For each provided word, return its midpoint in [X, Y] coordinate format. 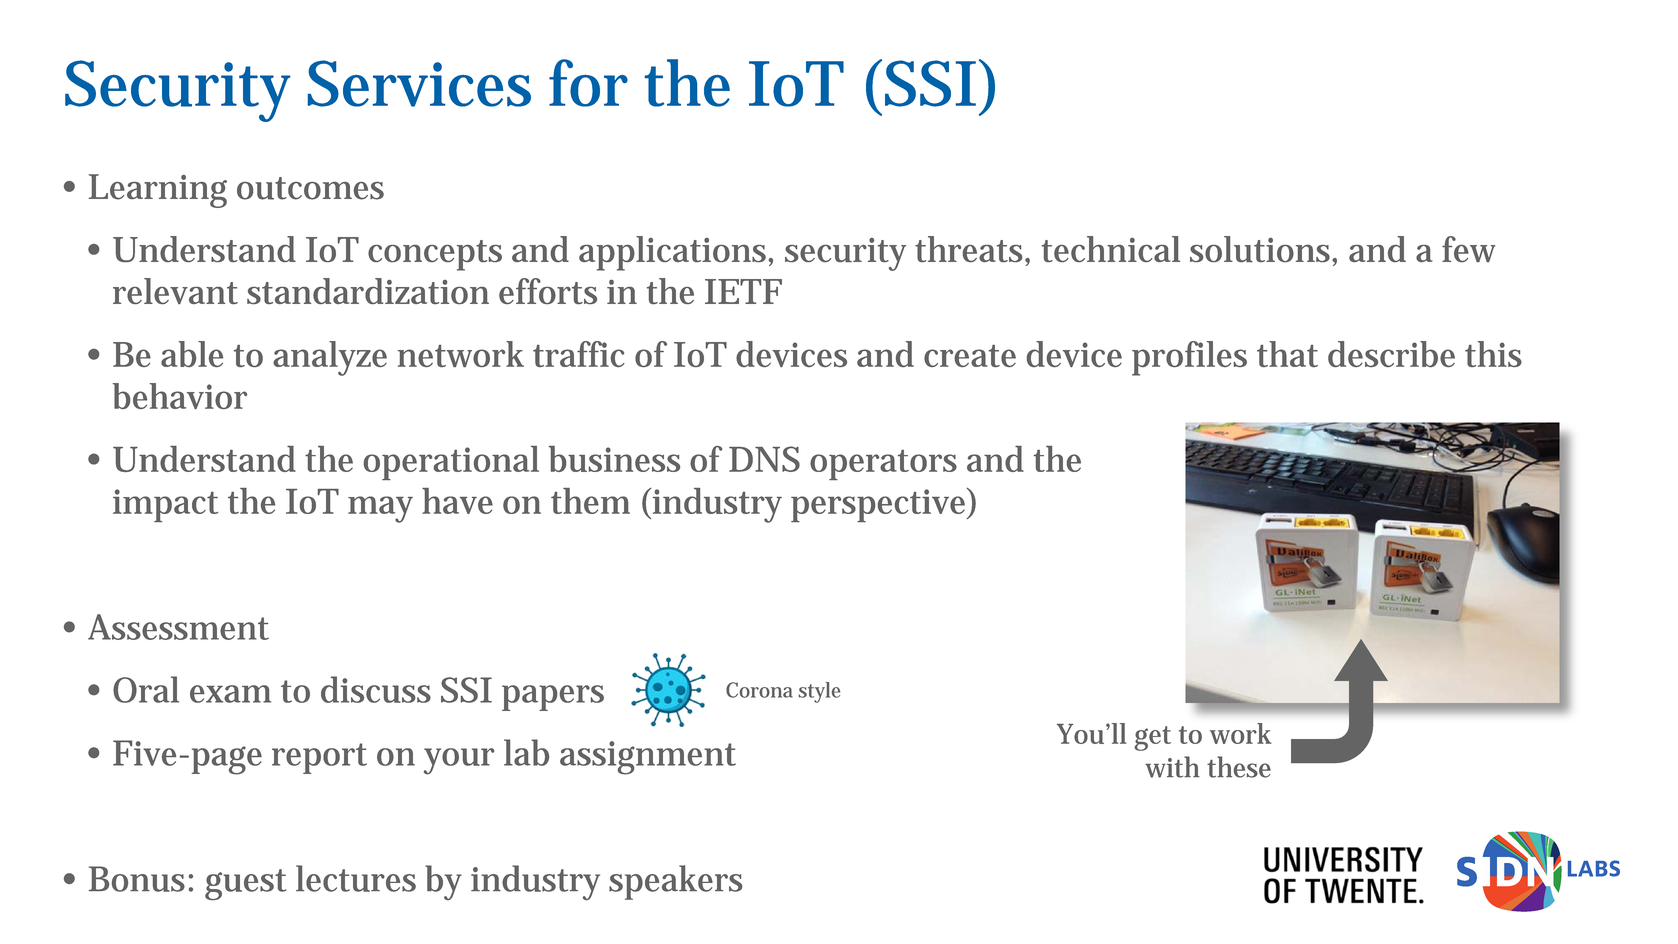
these [1239, 767]
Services [419, 83]
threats [972, 250]
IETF [743, 291]
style [819, 692]
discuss [376, 689]
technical [1111, 249]
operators [883, 465]
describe [1391, 354]
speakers [675, 882]
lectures [356, 878]
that [1287, 354]
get [1152, 738]
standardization [368, 291]
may [380, 509]
